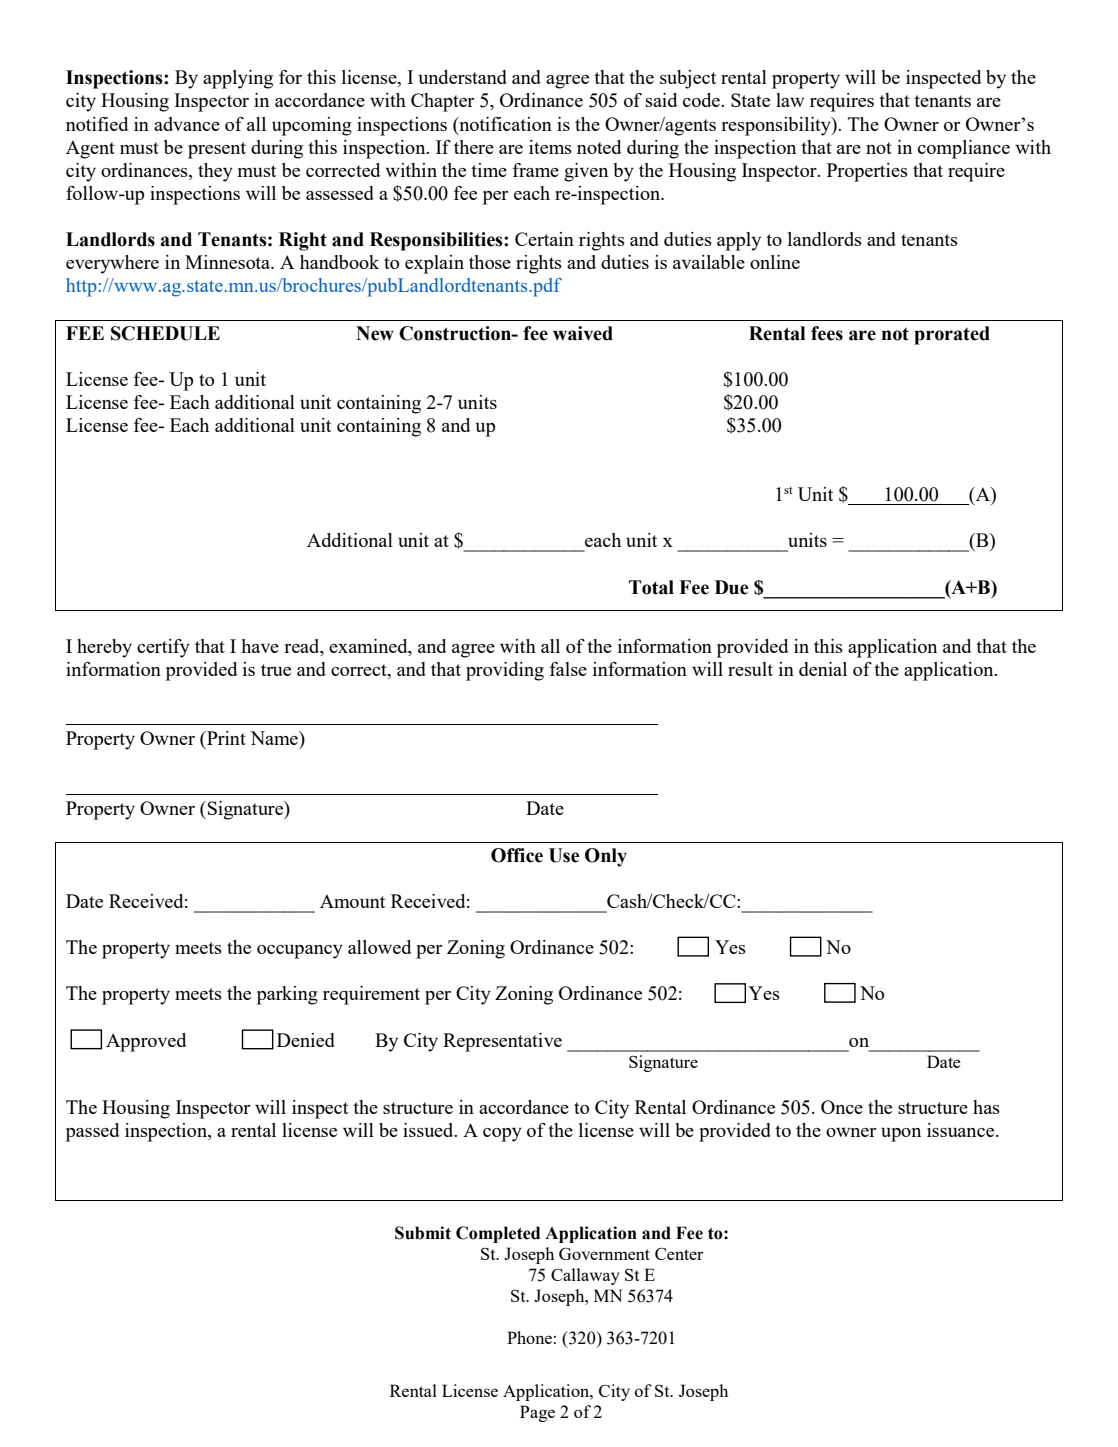 Image resolution: width=1118 pixels, height=1447 pixels. I want to click on notification, so click(504, 124).
